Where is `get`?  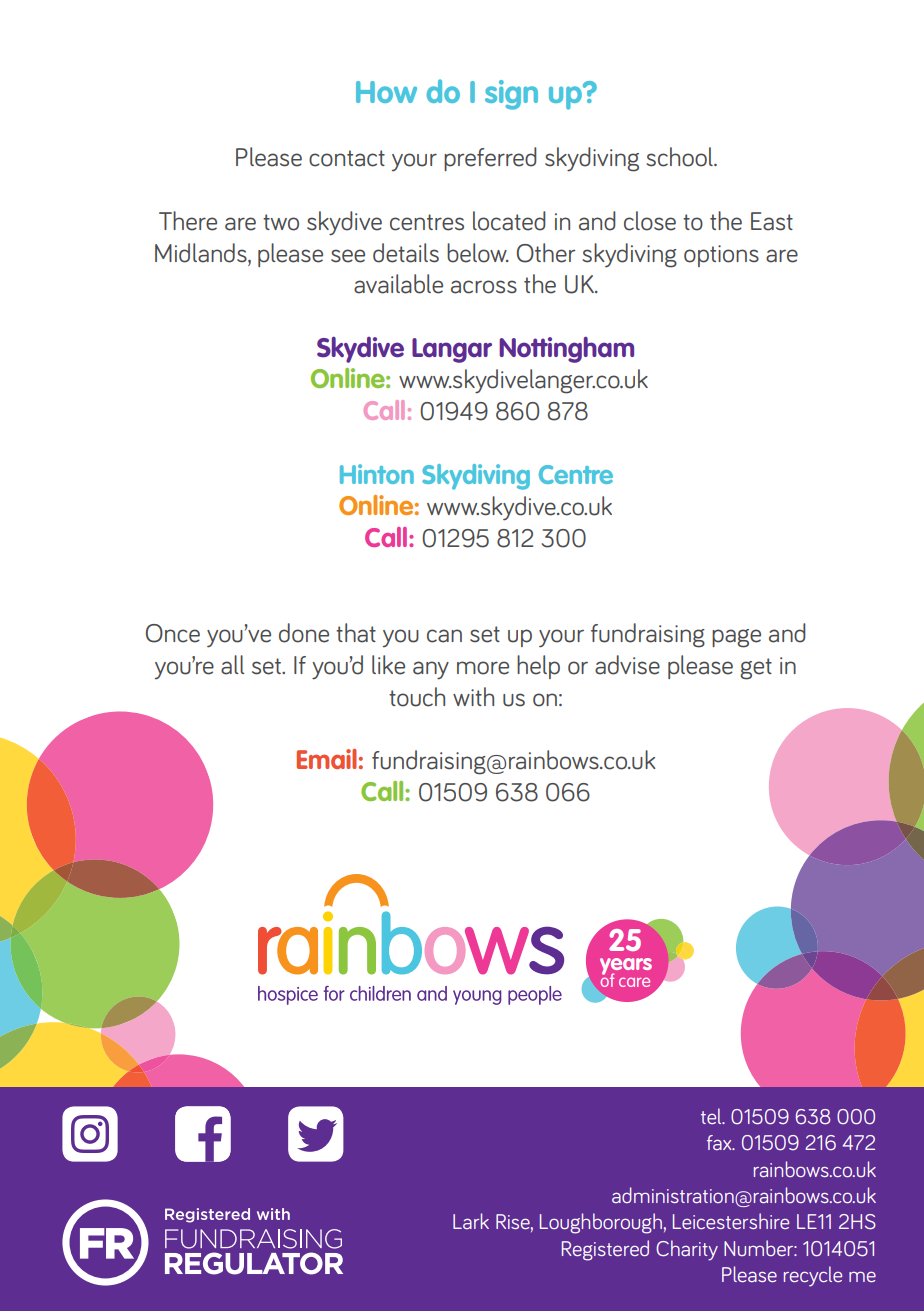 get is located at coordinates (756, 669).
